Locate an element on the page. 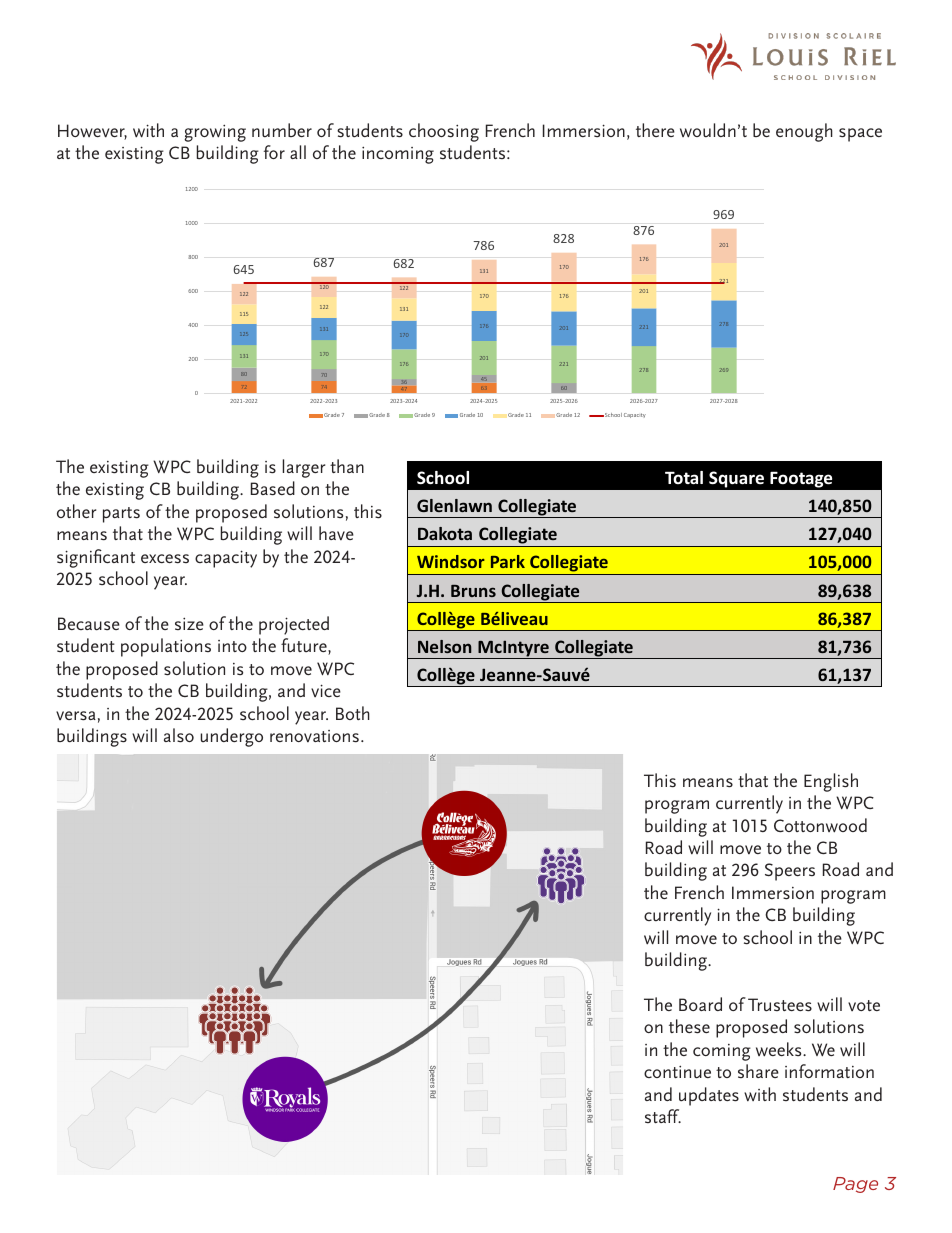 This image has width=952, height=1233. than is located at coordinates (347, 466).
